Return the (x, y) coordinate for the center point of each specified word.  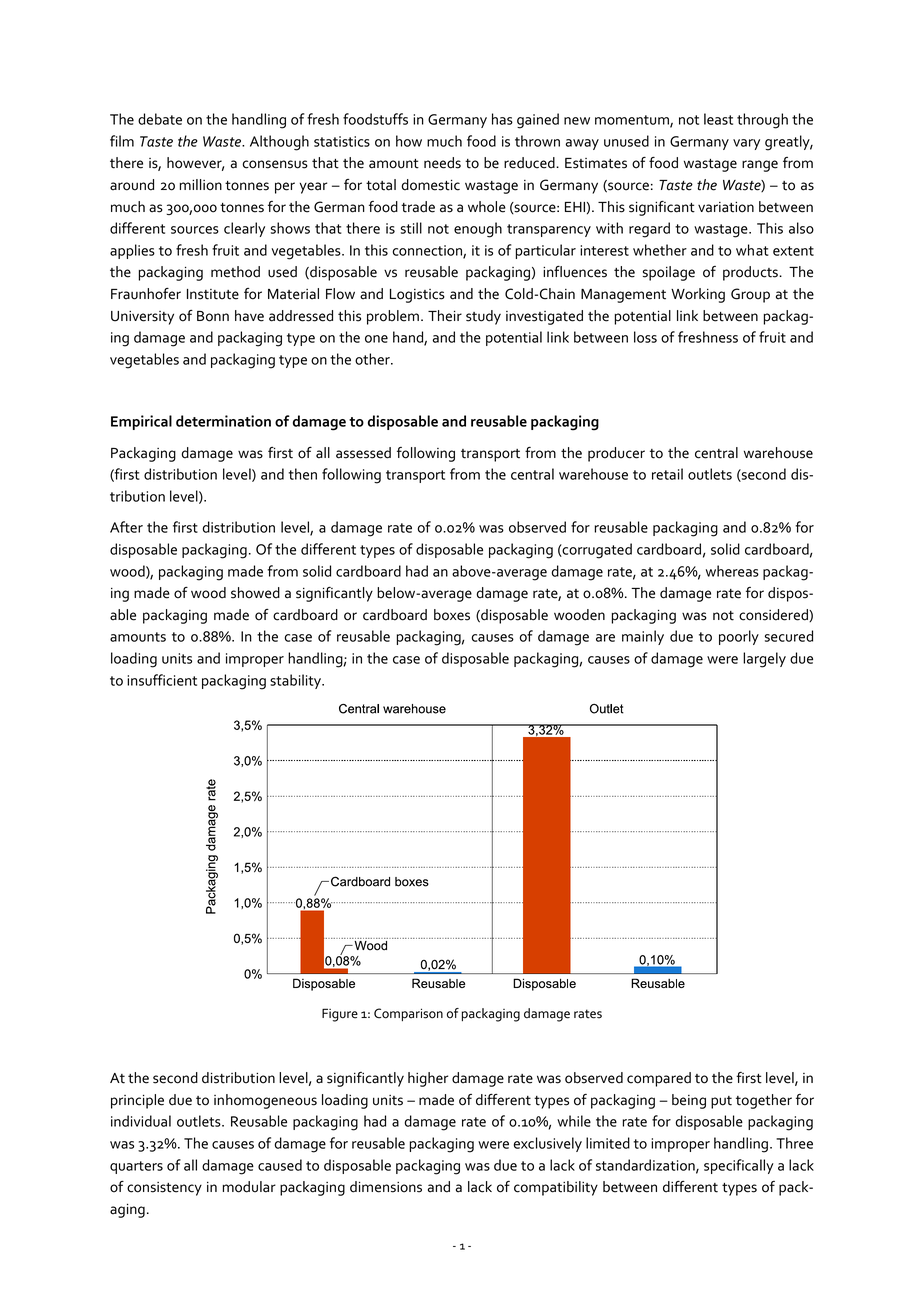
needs (442, 163)
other (373, 359)
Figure (340, 1015)
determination (223, 421)
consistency (164, 1189)
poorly (739, 637)
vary (746, 144)
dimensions (386, 1187)
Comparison (408, 1014)
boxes (452, 615)
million (201, 185)
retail (667, 474)
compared (659, 1079)
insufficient (162, 680)
